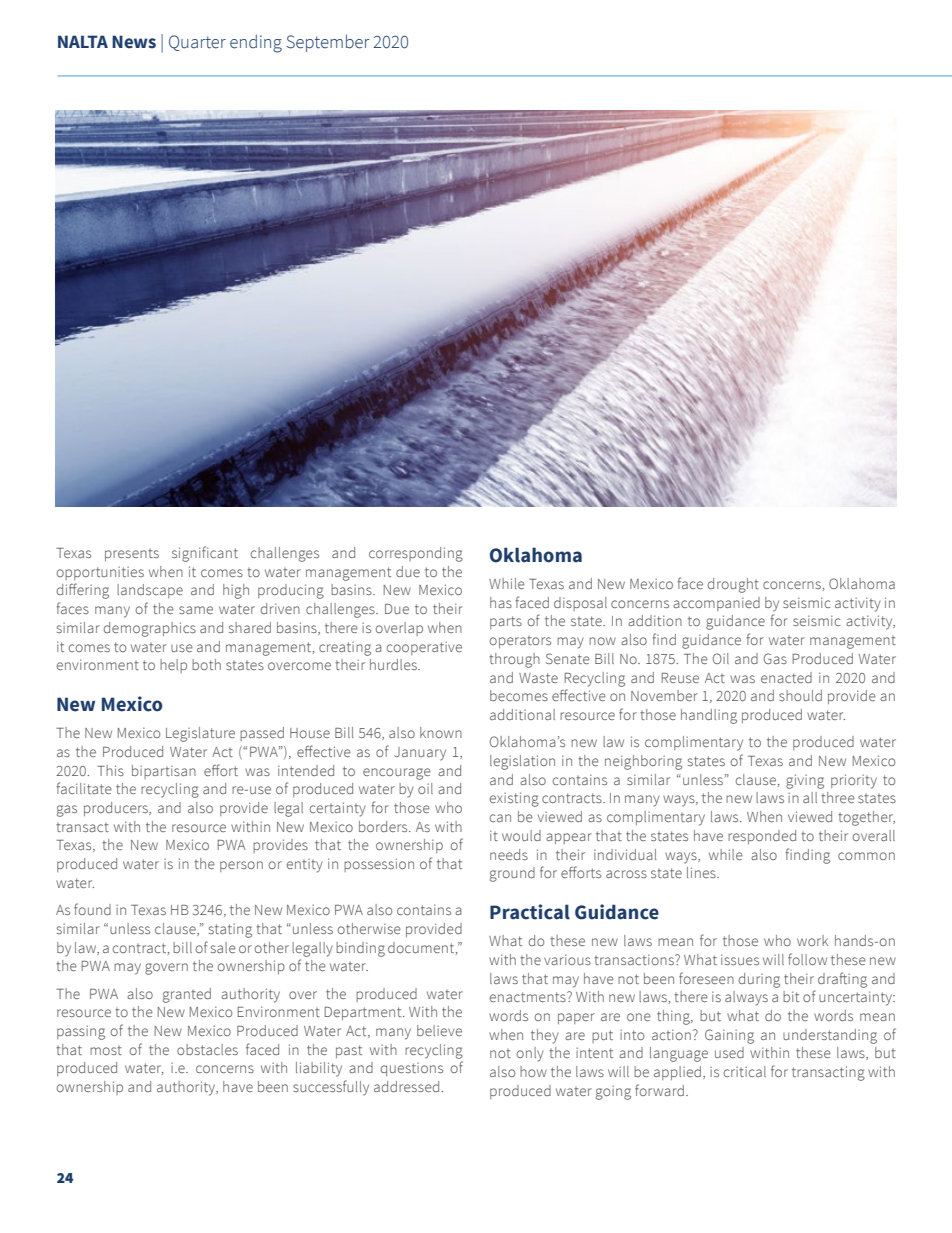 The height and width of the image is (1233, 952). What do you see at coordinates (207, 1049) in the image?
I see `obstacles` at bounding box center [207, 1049].
